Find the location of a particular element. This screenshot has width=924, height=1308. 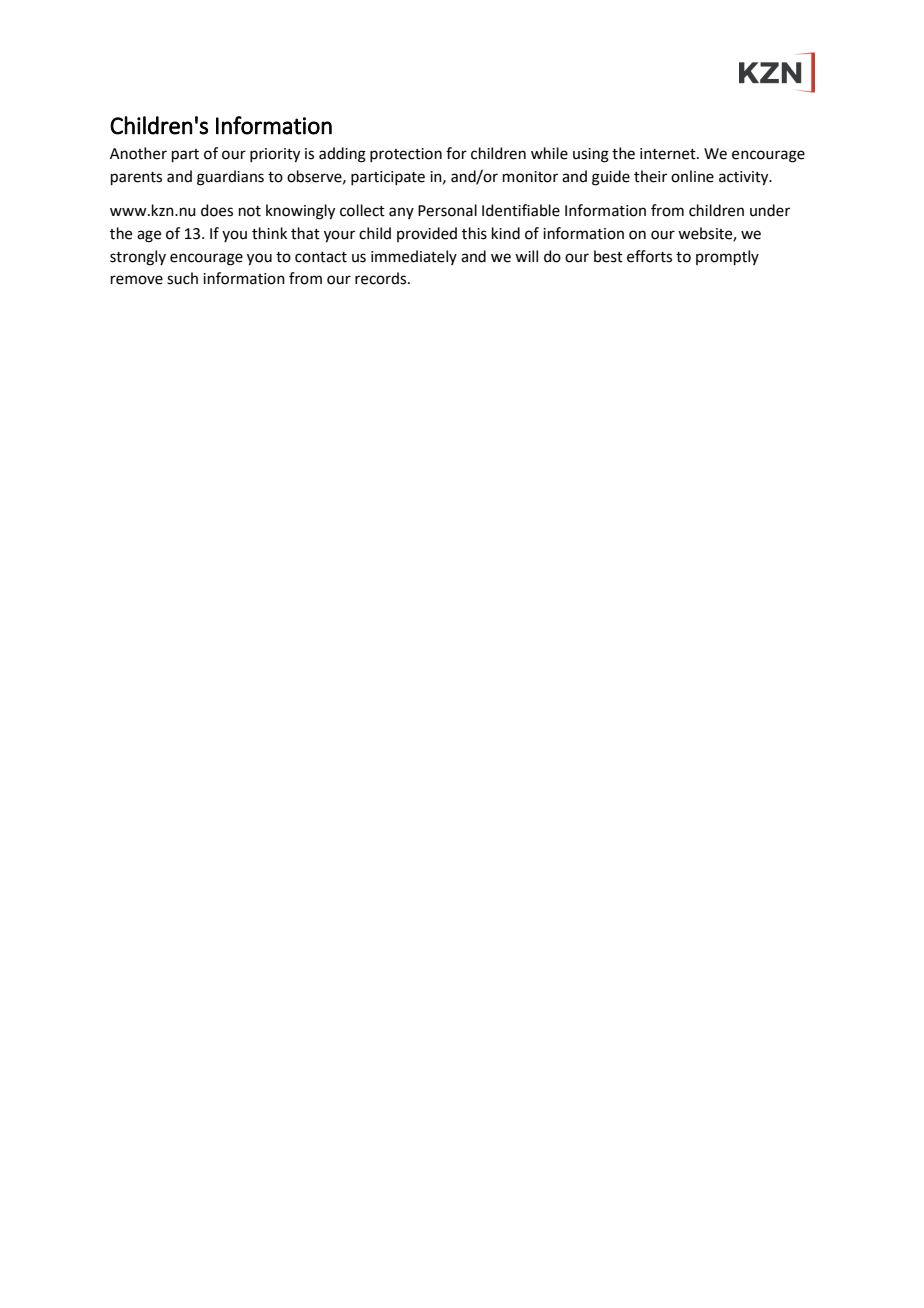

such is located at coordinates (182, 278).
